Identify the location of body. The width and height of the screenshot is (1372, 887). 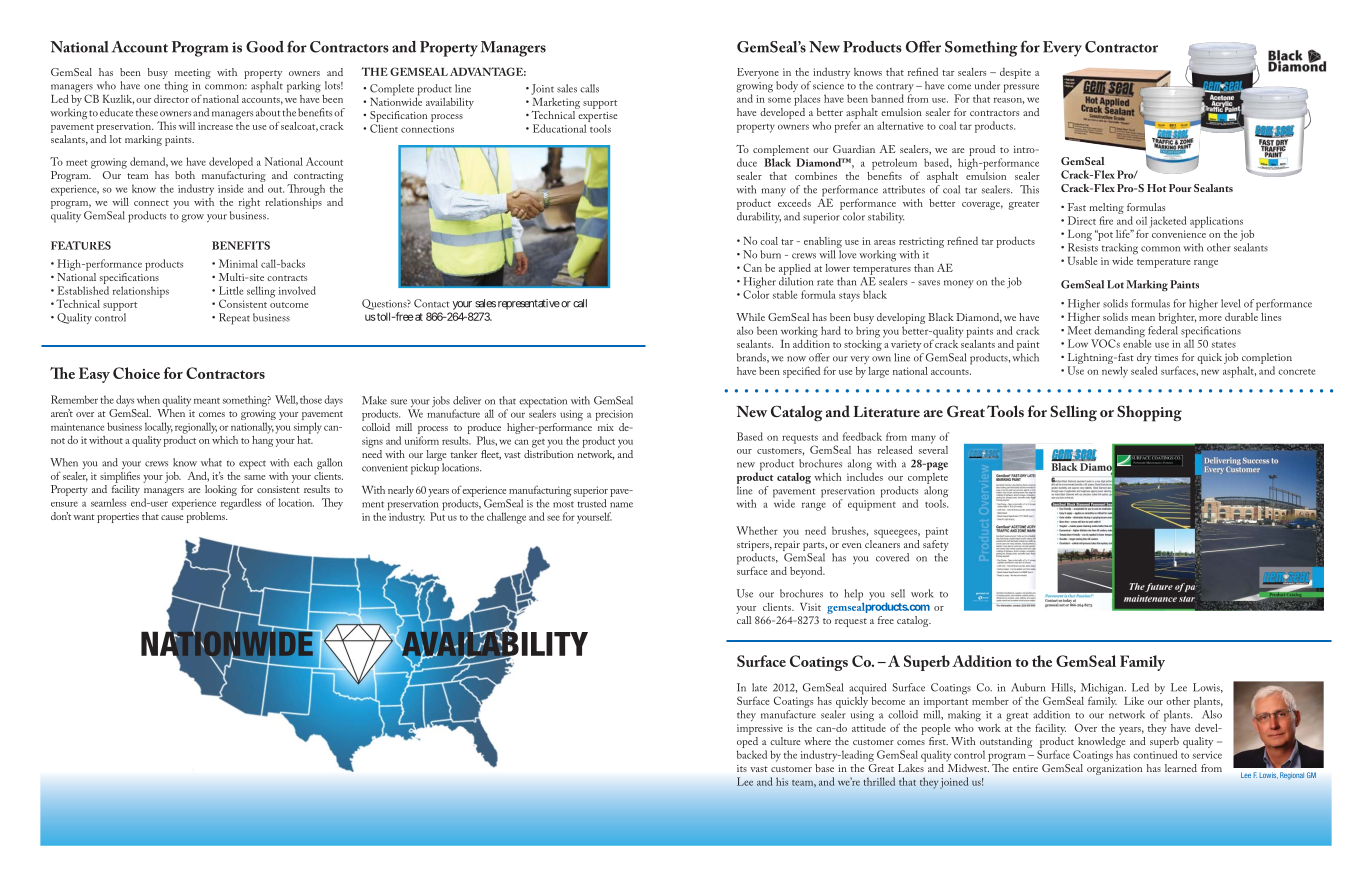
(787, 86).
